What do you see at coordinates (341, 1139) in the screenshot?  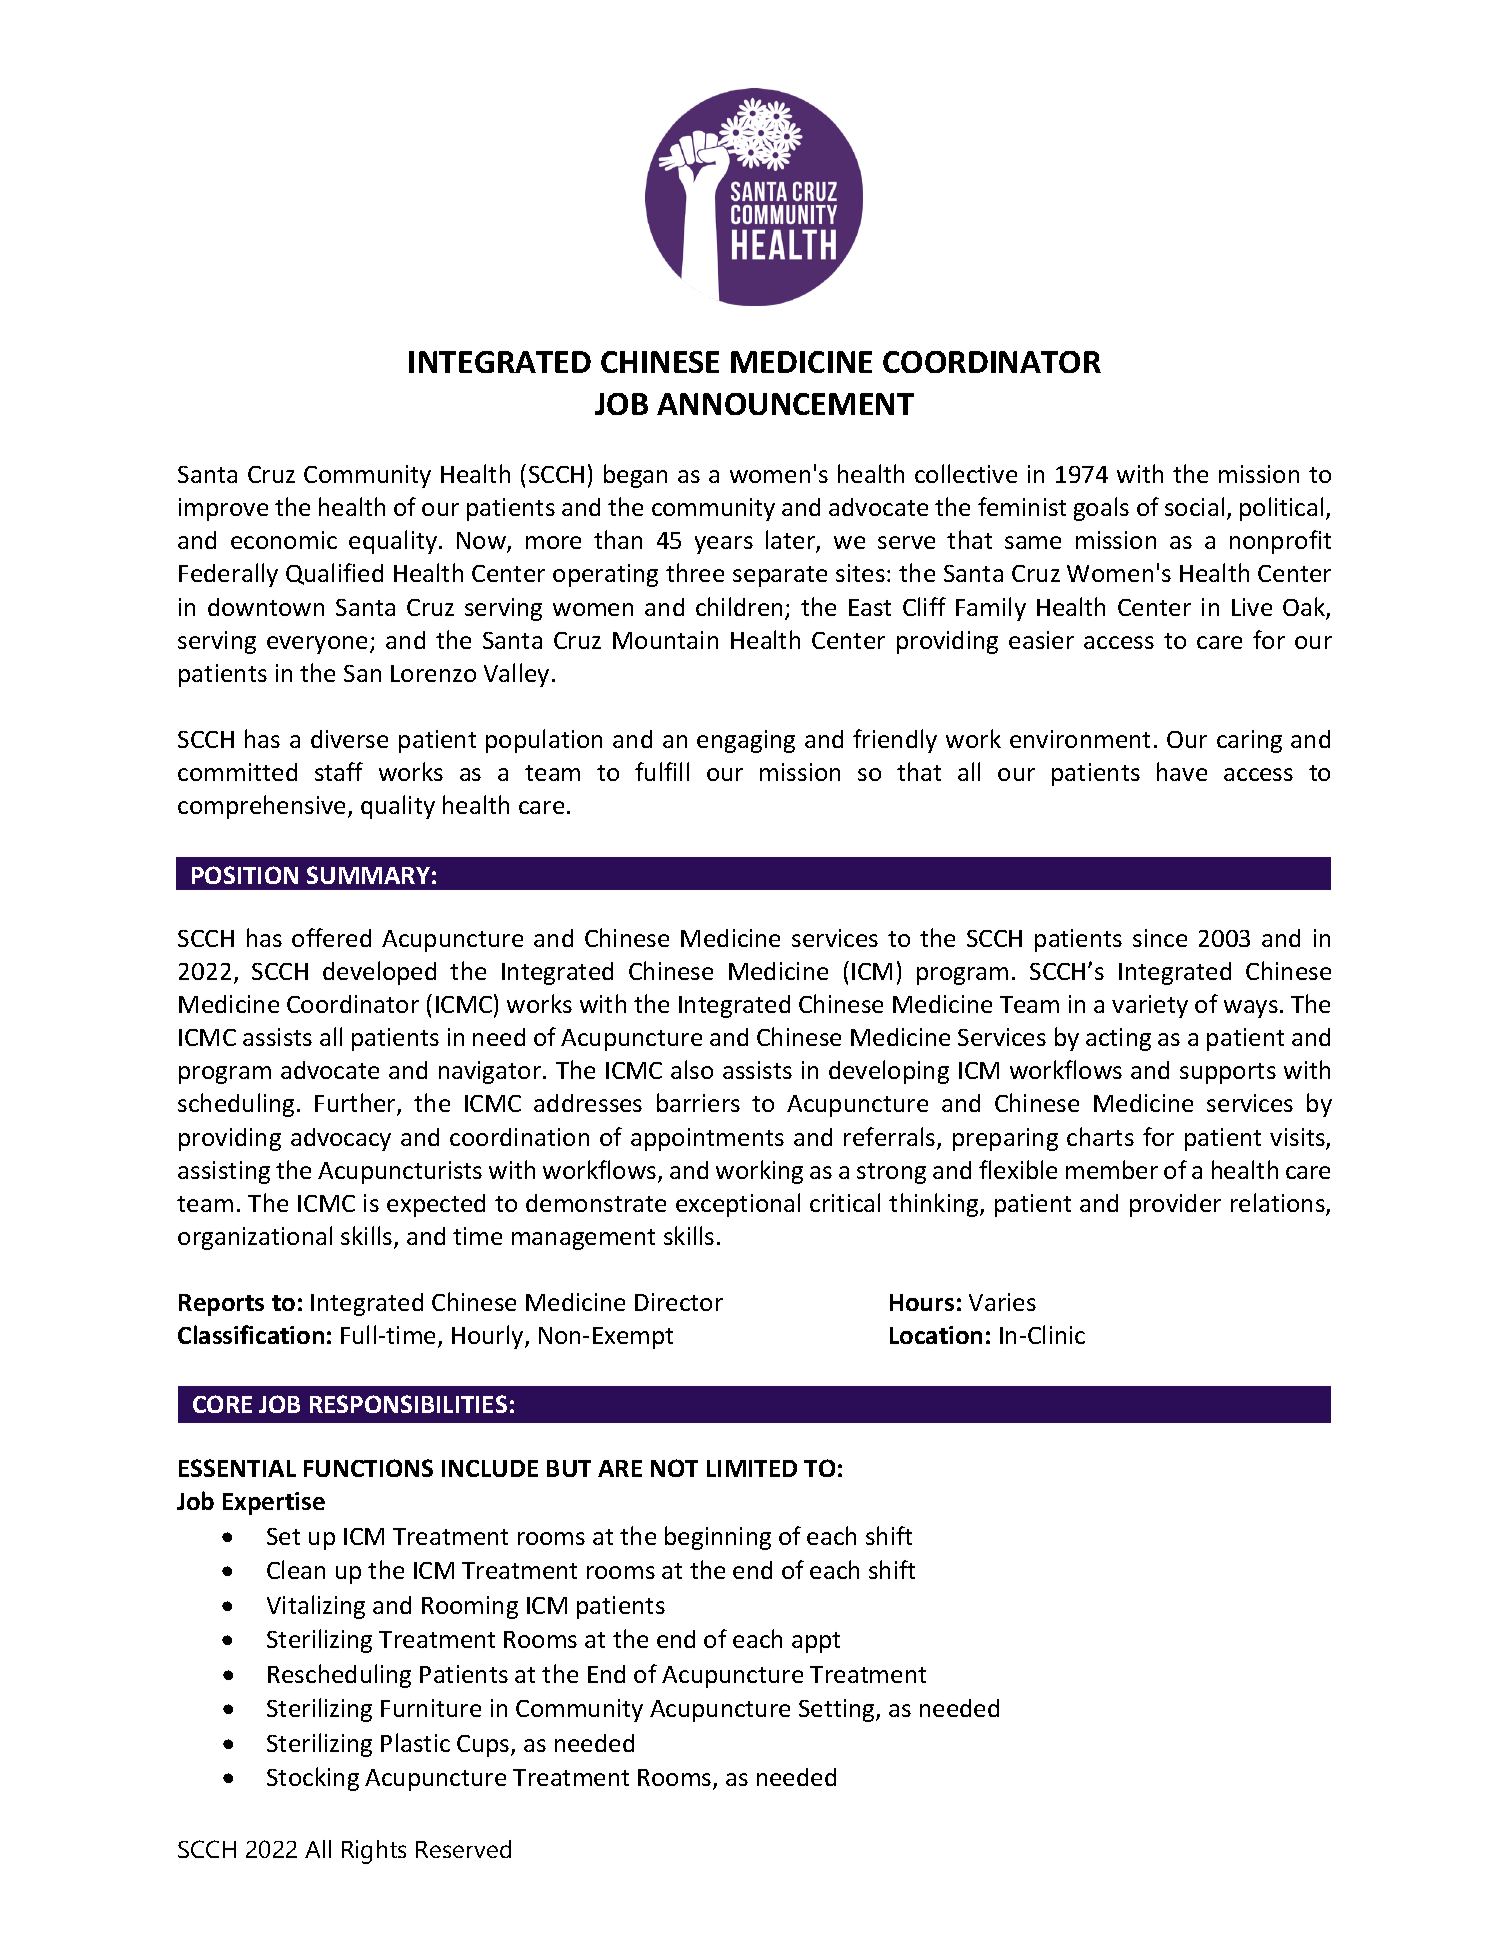 I see `advocacy` at bounding box center [341, 1139].
